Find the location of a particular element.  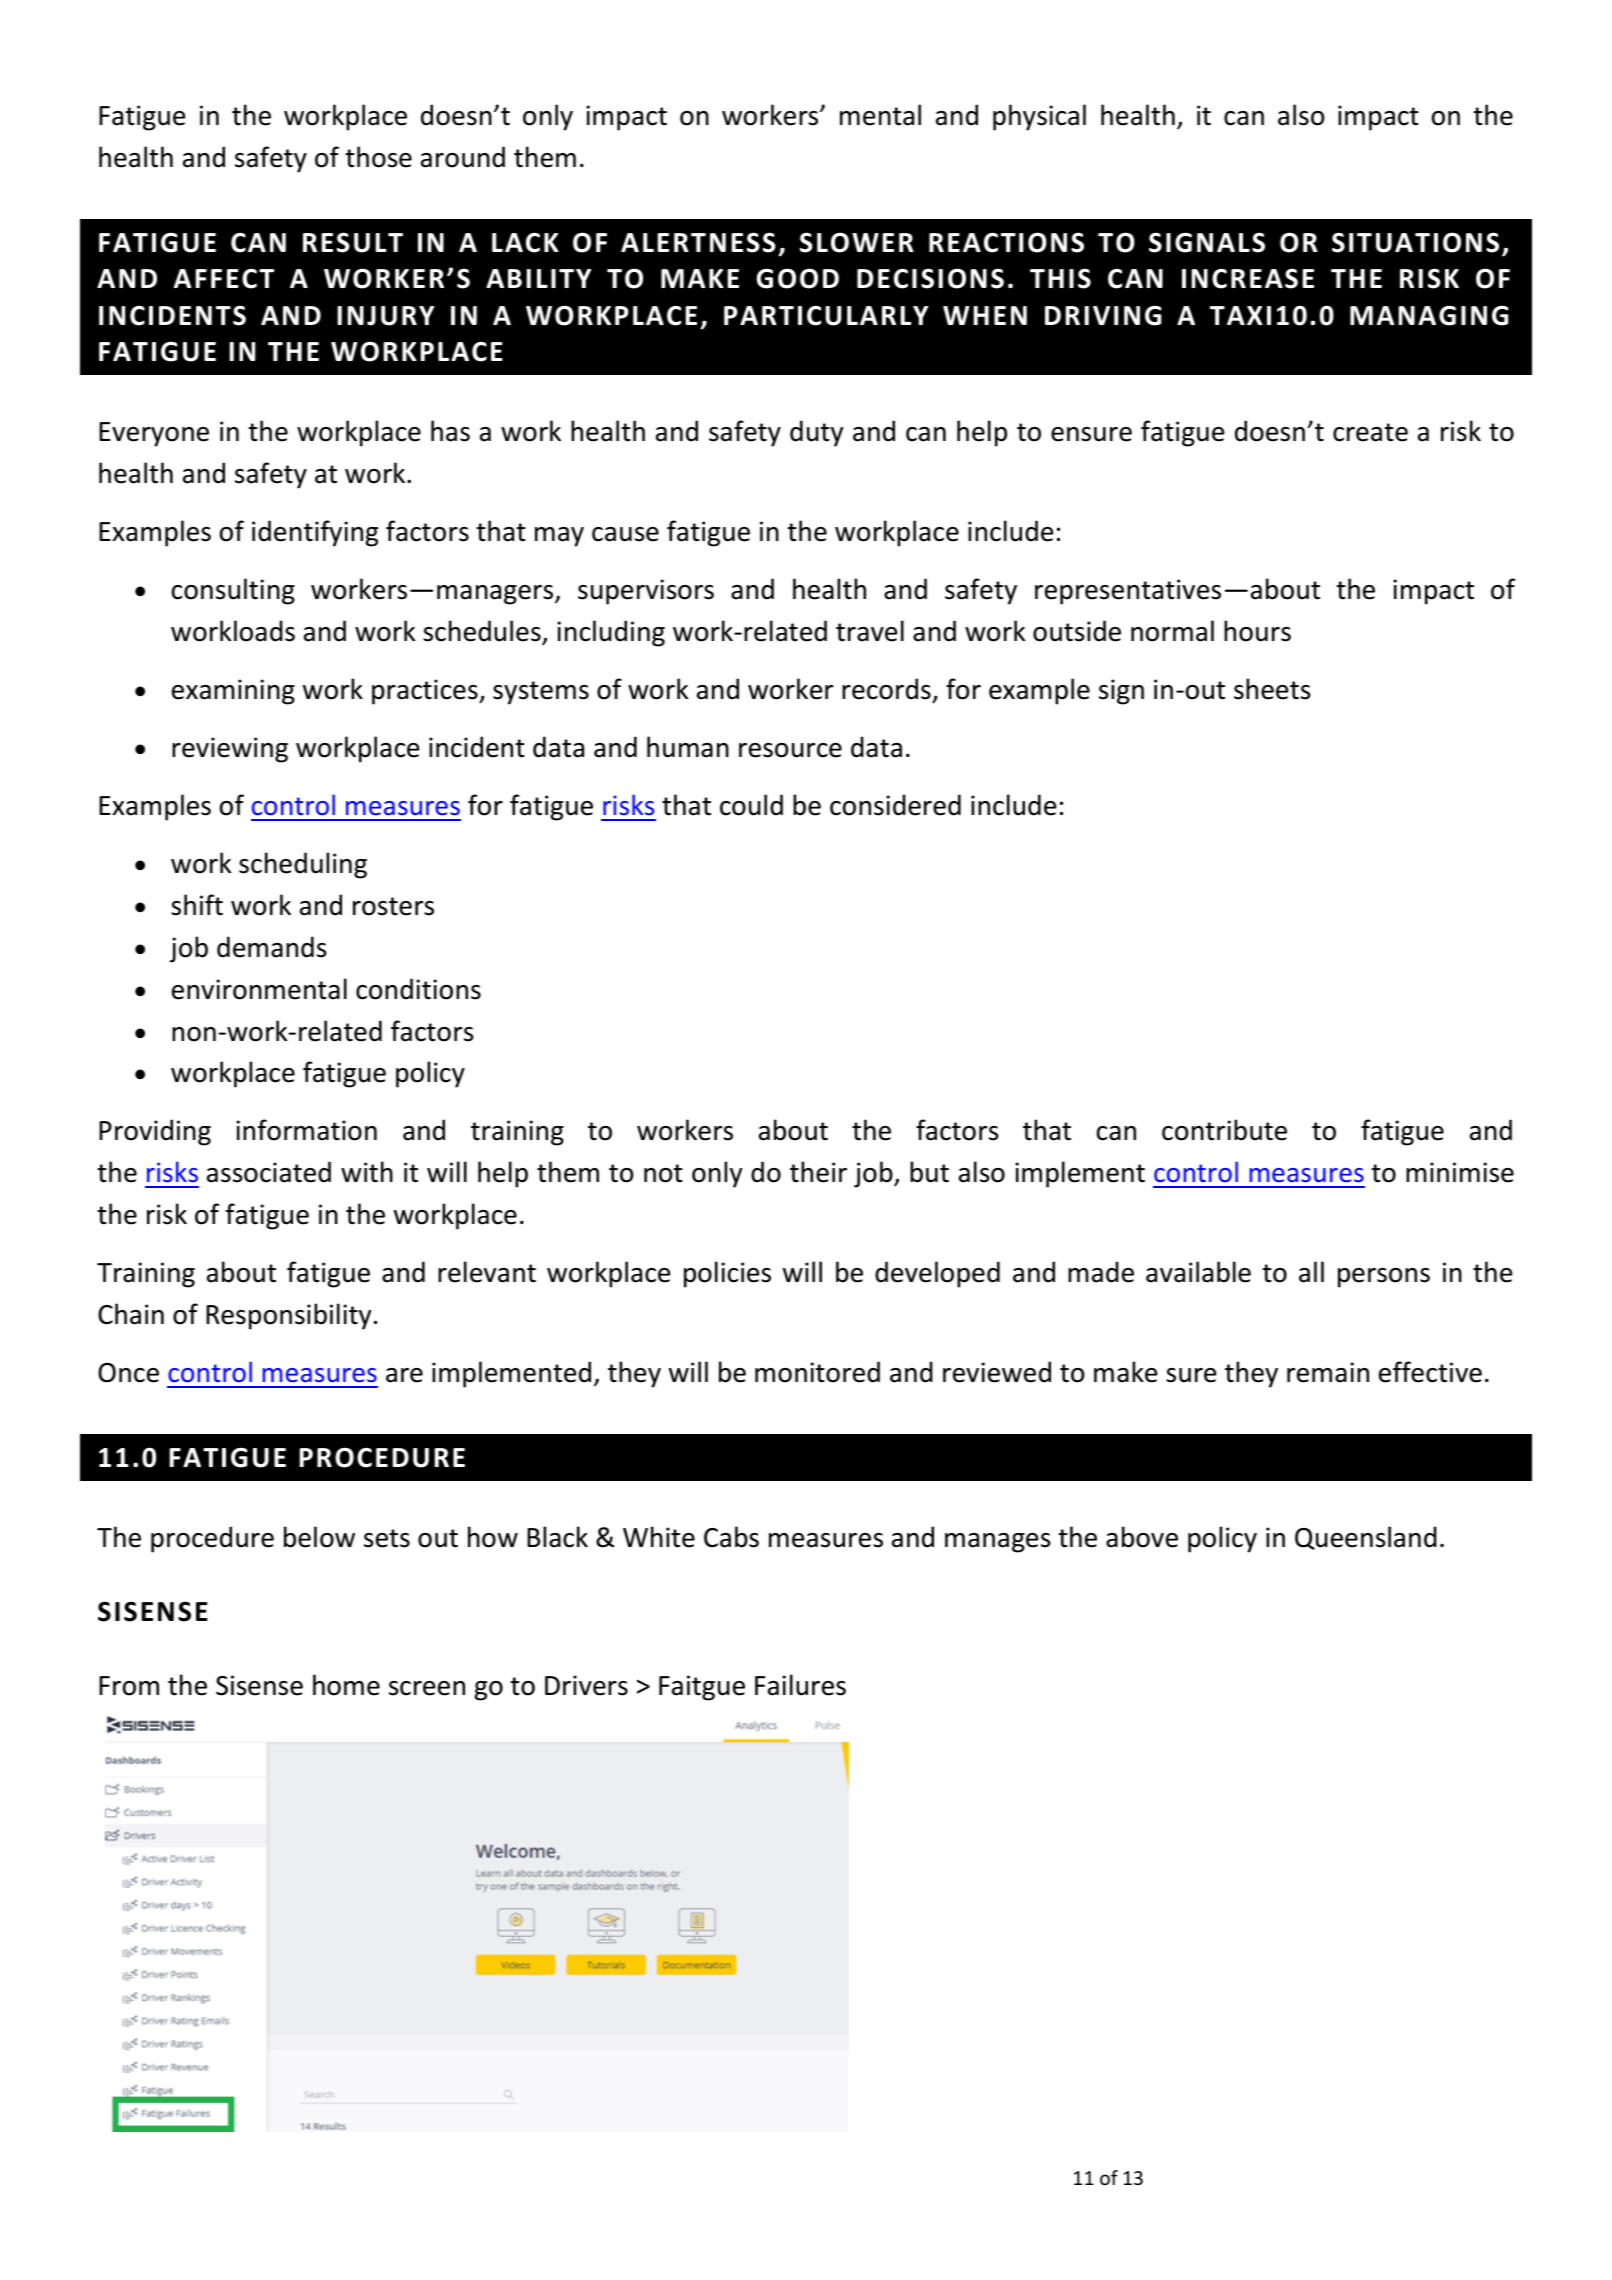

home is located at coordinates (346, 1685).
